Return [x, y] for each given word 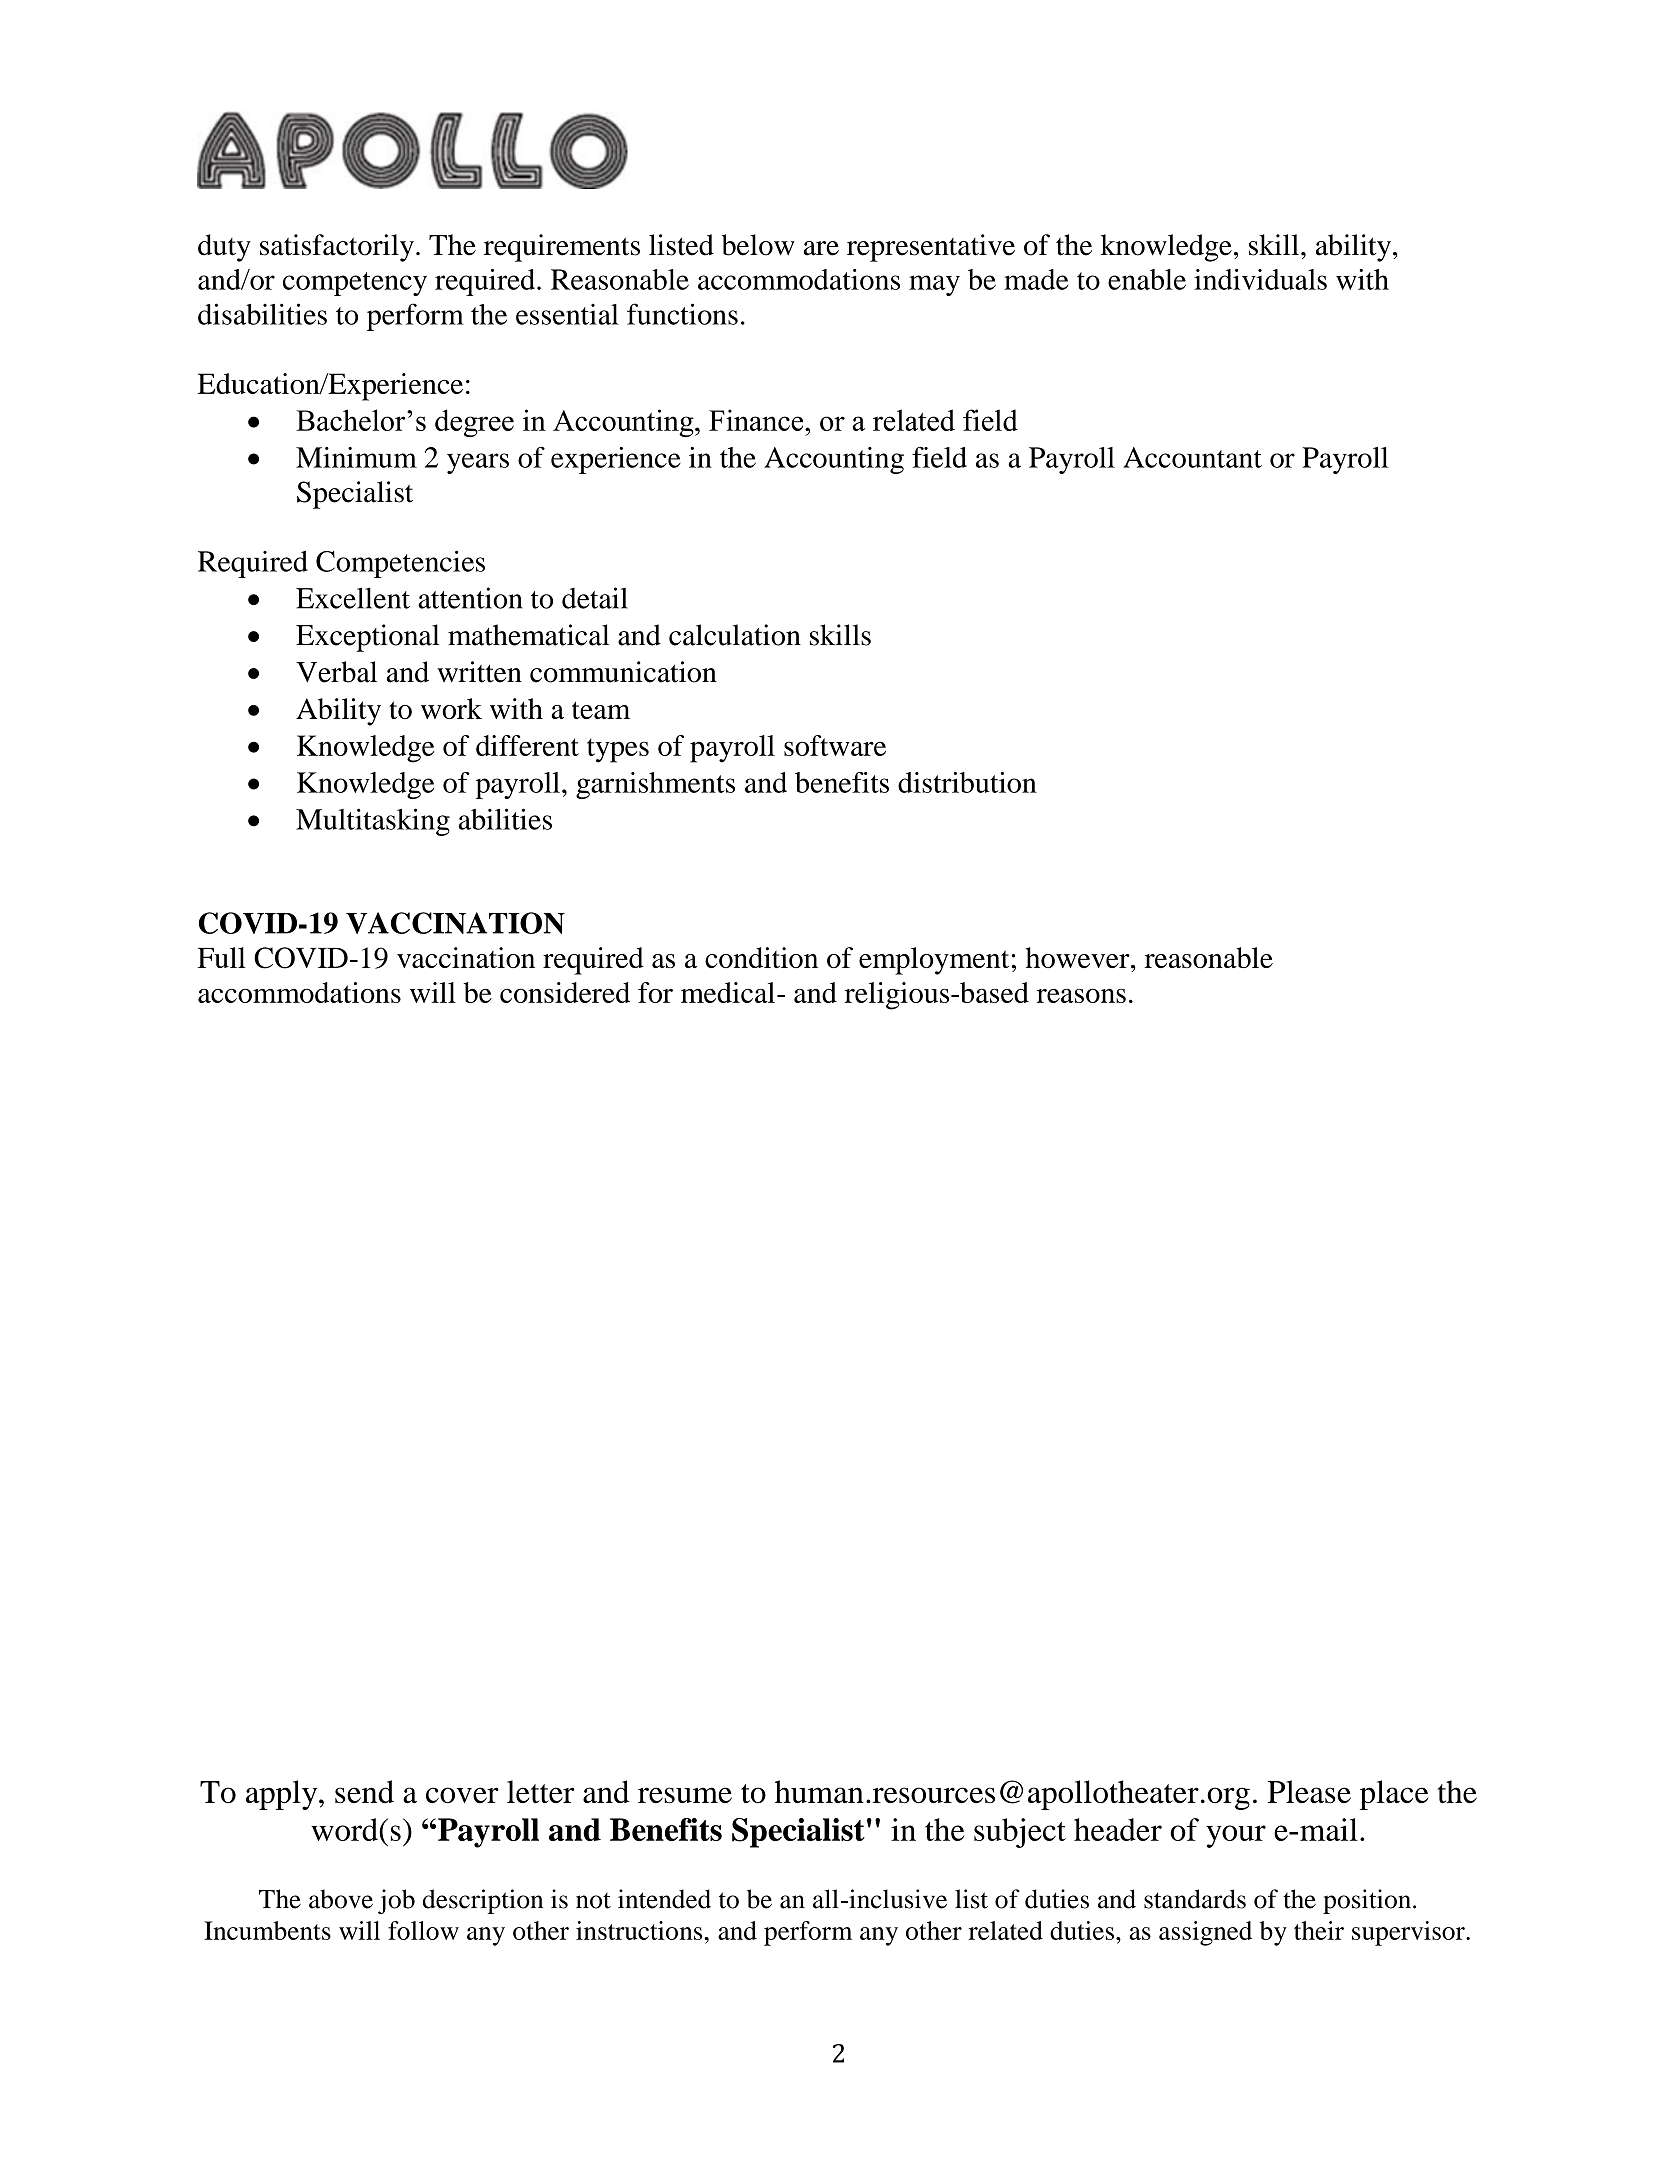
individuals [1260, 279]
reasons [1081, 996]
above [341, 1899]
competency [355, 284]
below [758, 245]
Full [222, 957]
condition [761, 957]
